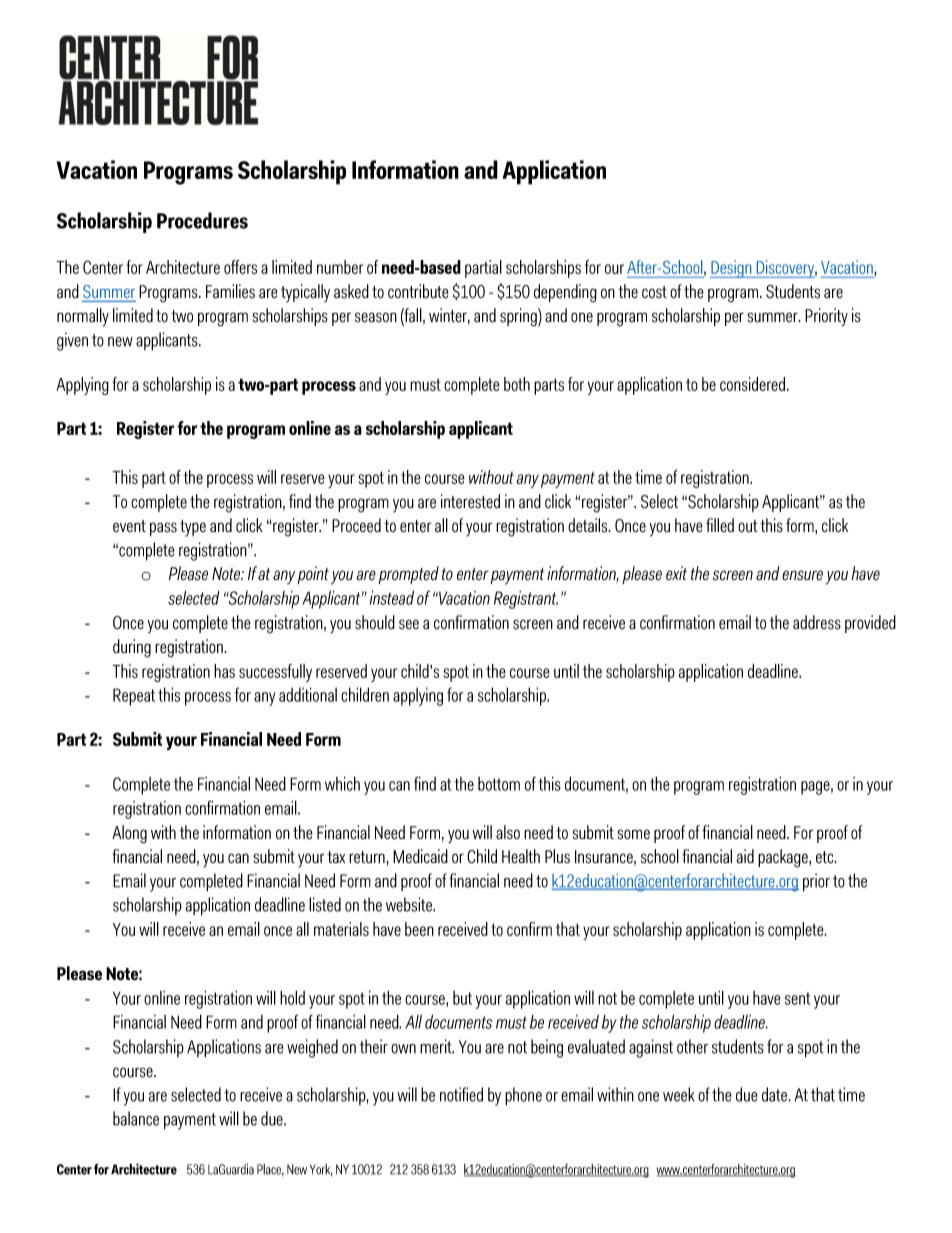 The image size is (952, 1233). What do you see at coordinates (732, 269) in the screenshot?
I see `Design` at bounding box center [732, 269].
